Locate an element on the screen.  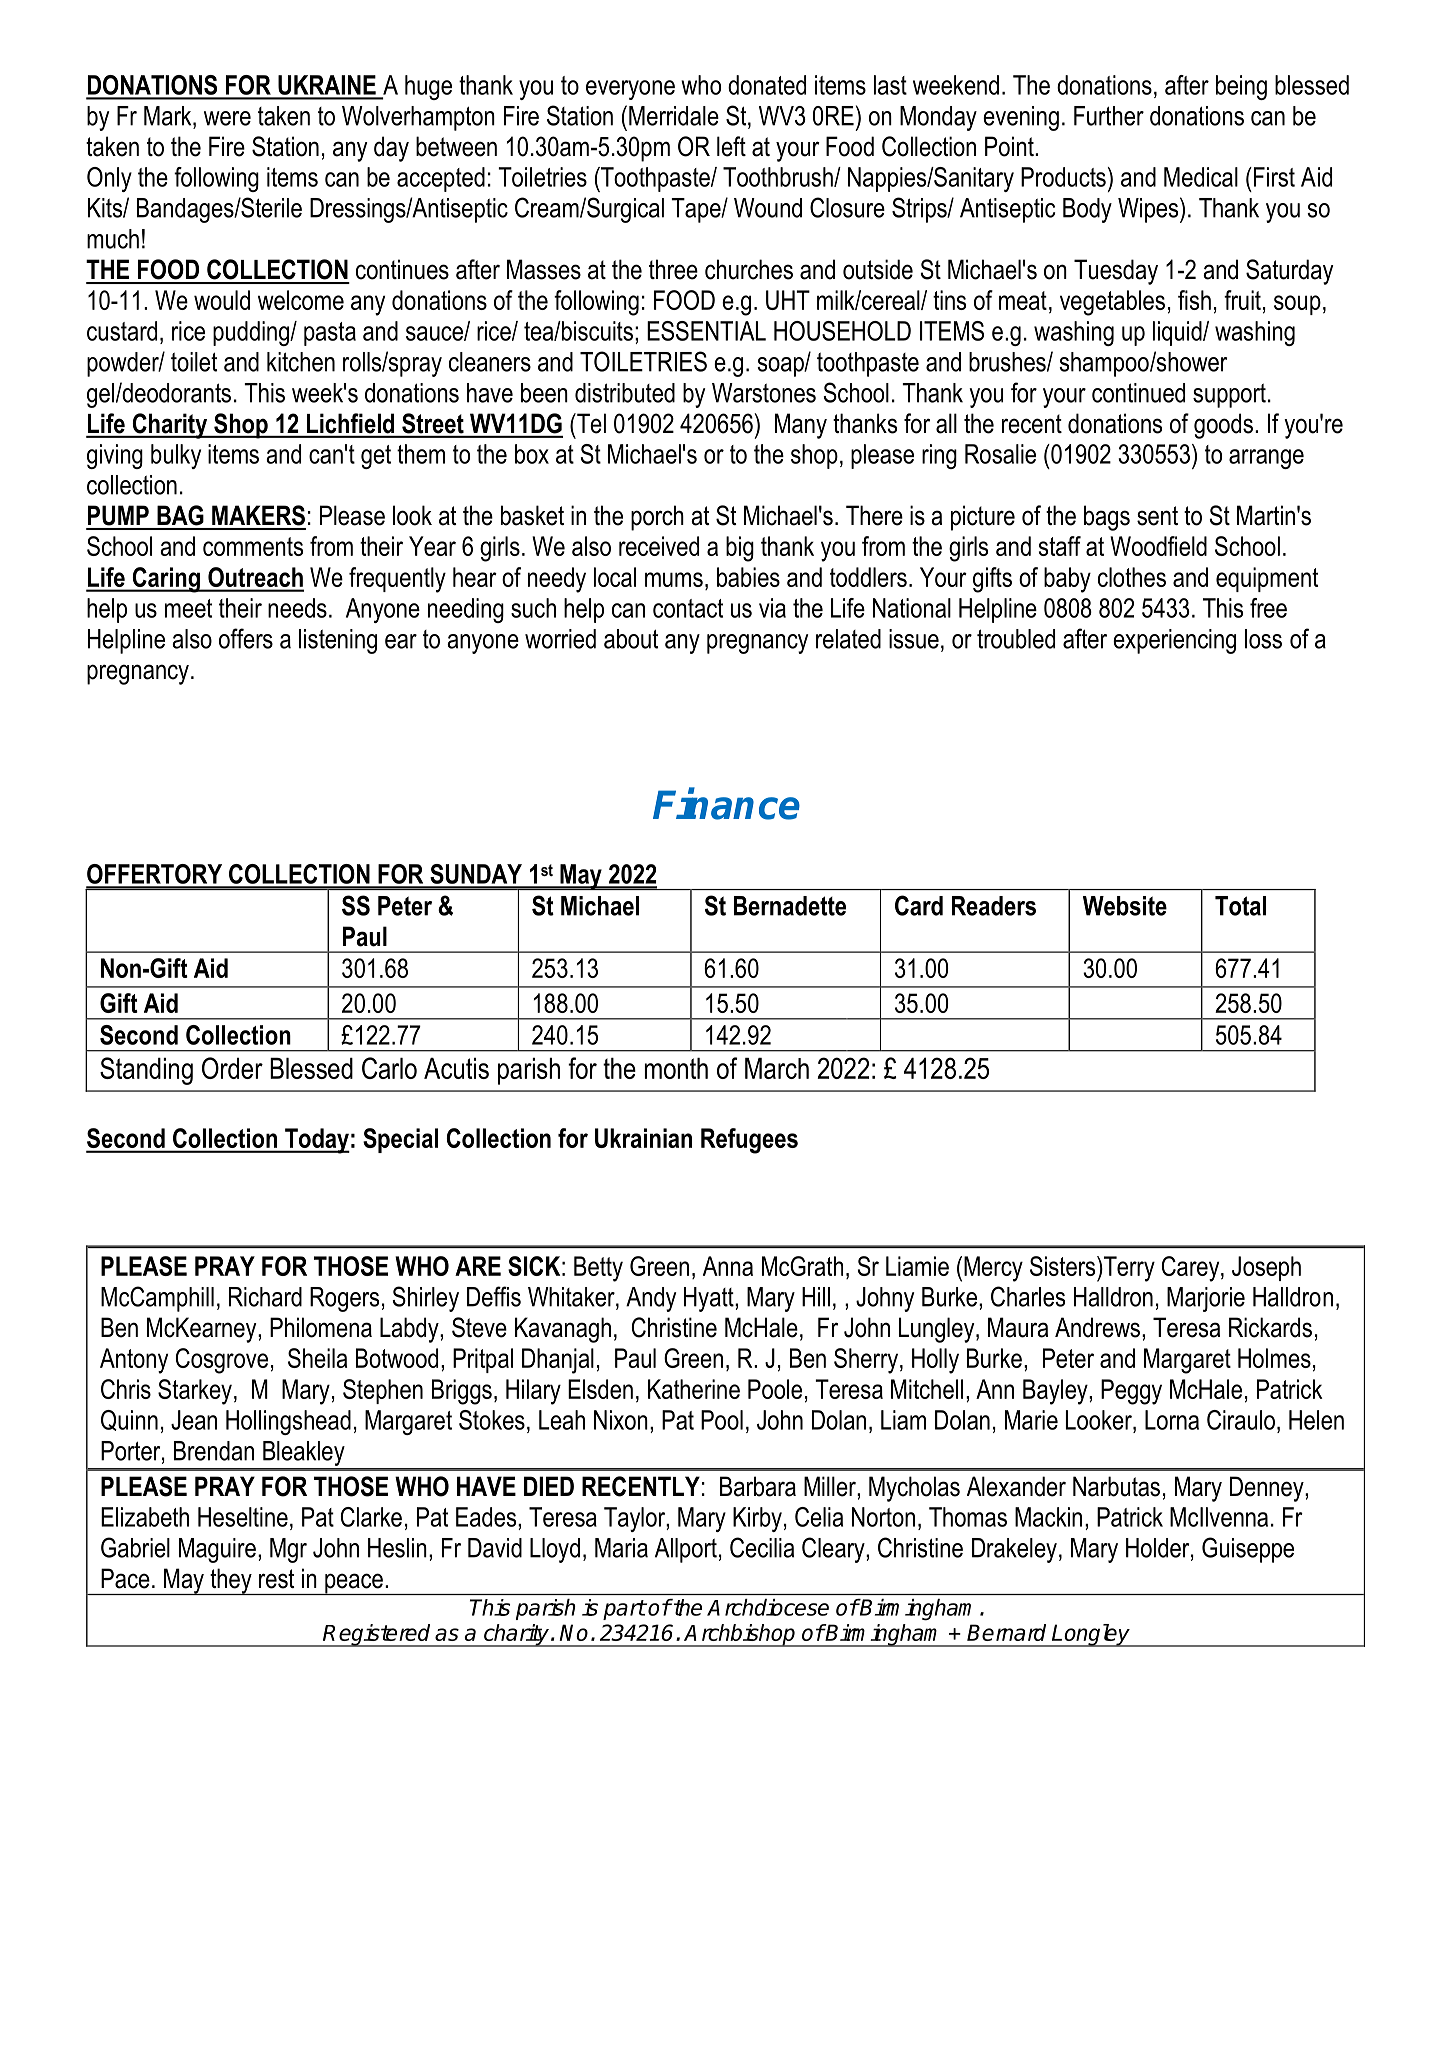
Website is located at coordinates (1125, 906).
